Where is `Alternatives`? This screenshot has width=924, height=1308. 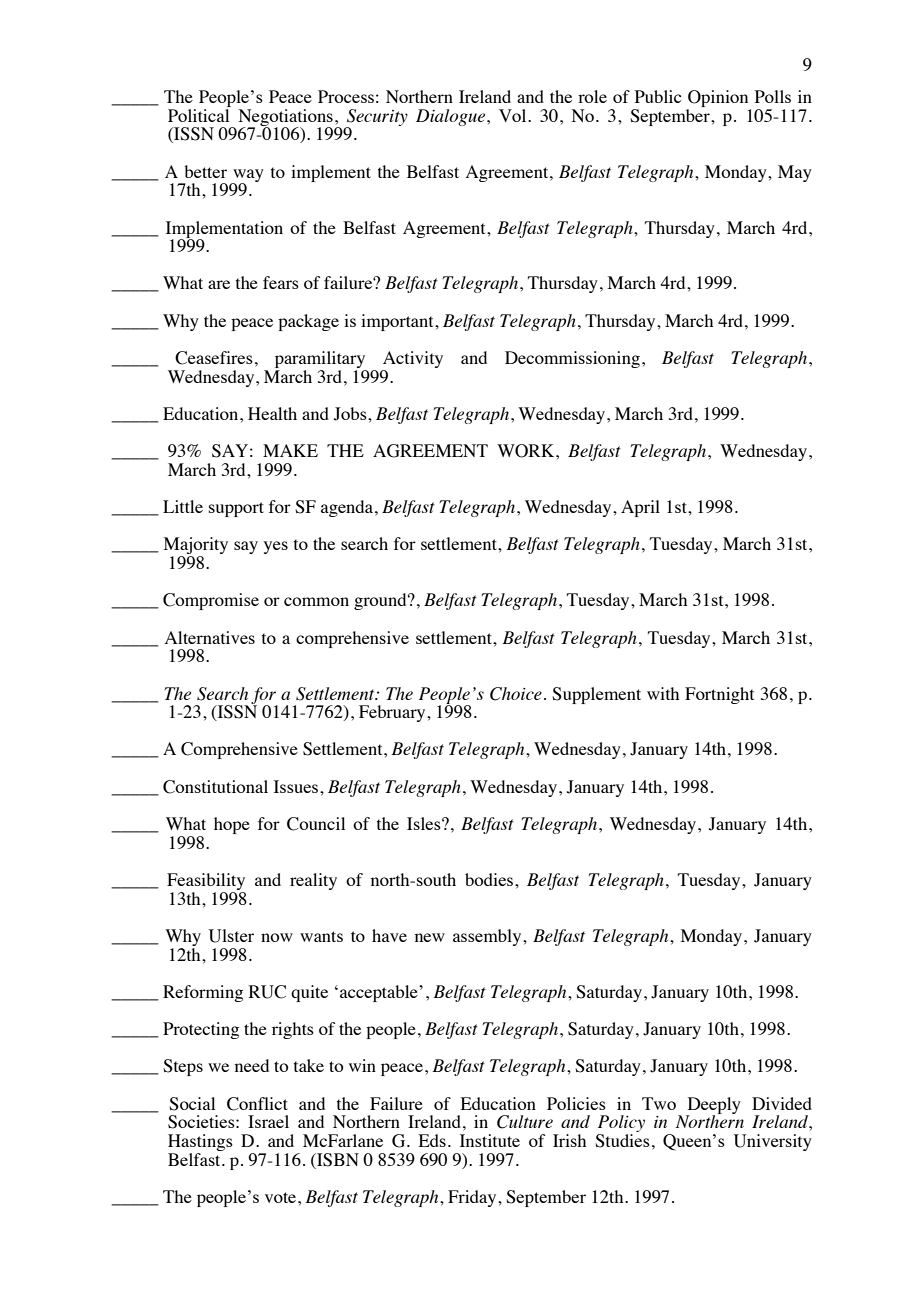
Alternatives is located at coordinates (210, 637).
